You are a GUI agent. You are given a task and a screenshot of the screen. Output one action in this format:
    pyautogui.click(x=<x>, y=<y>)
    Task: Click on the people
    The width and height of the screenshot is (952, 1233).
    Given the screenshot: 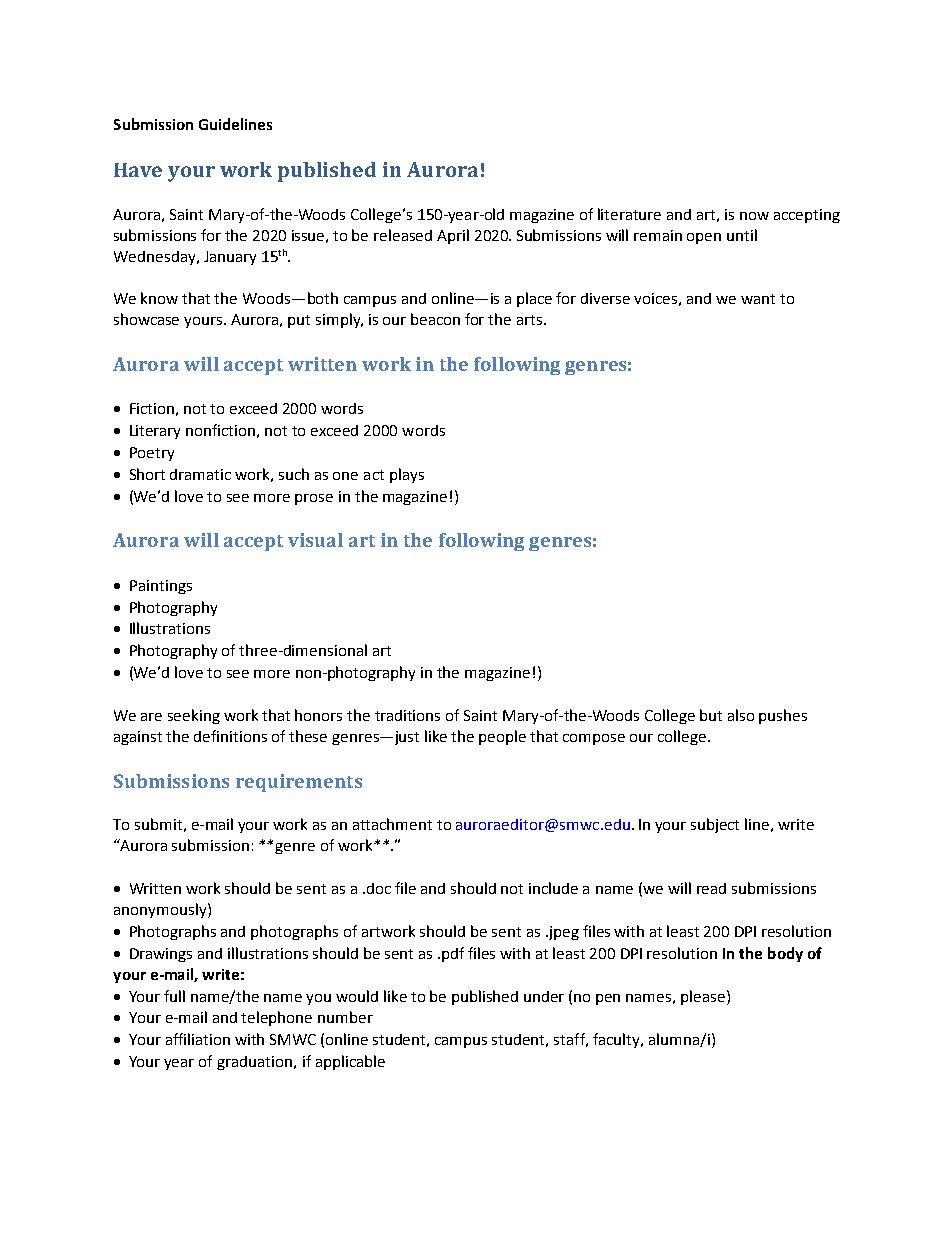 What is the action you would take?
    pyautogui.click(x=502, y=737)
